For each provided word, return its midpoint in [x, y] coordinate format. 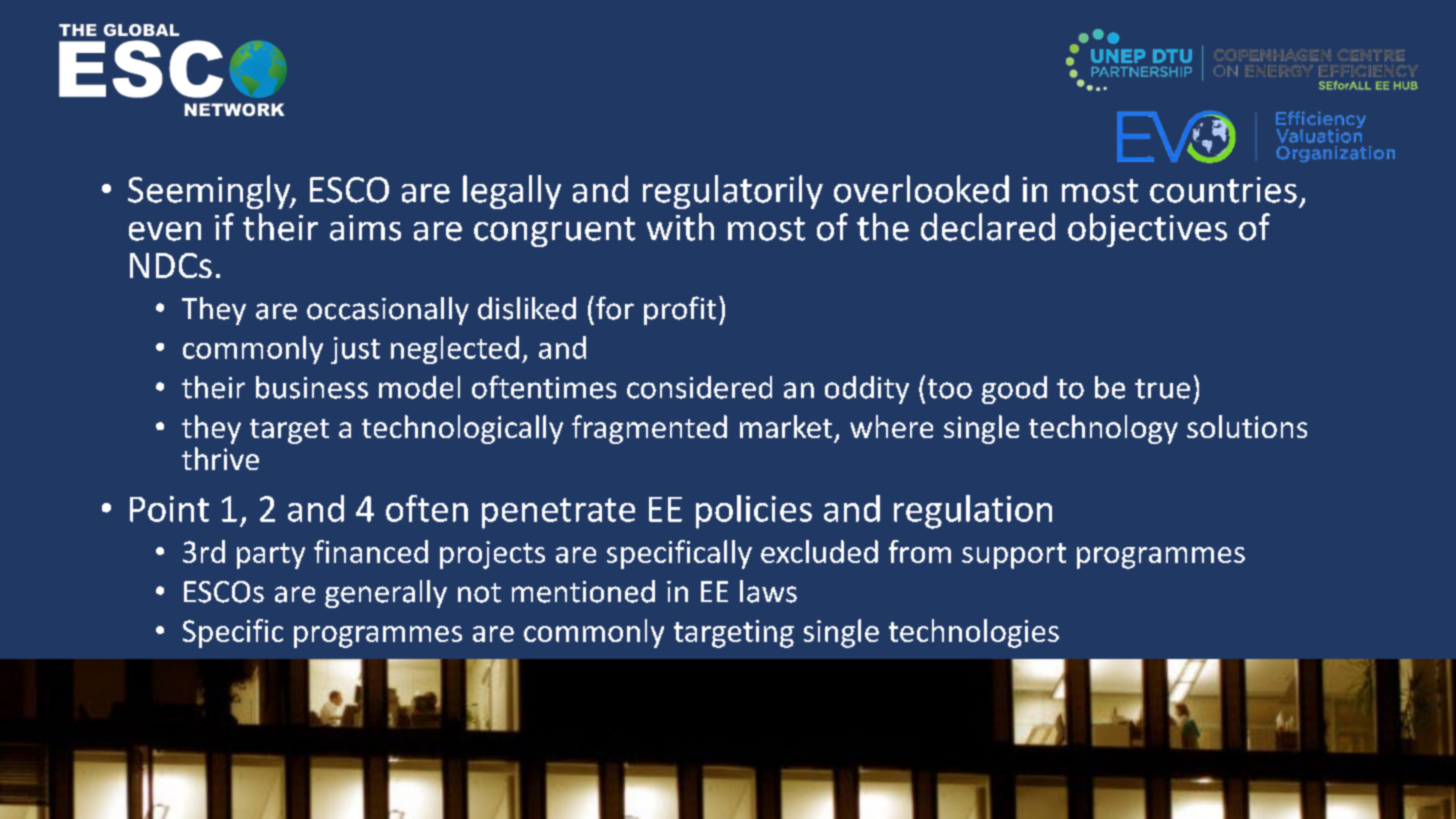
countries [1223, 190]
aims [365, 228]
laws [768, 591]
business [312, 387]
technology [1103, 429]
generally [386, 594]
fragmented [649, 429]
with [680, 227]
